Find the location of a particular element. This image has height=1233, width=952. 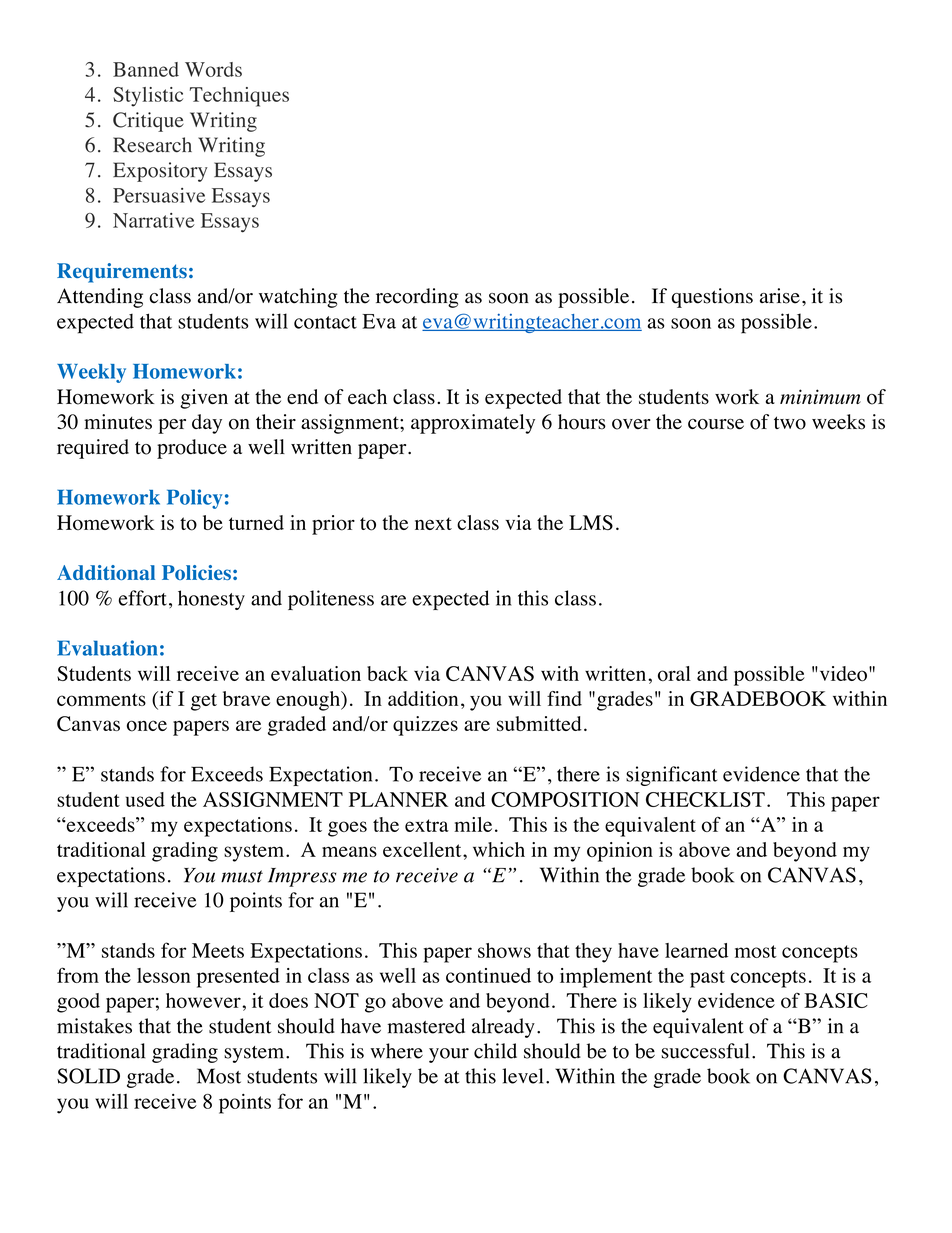

arise is located at coordinates (780, 296).
